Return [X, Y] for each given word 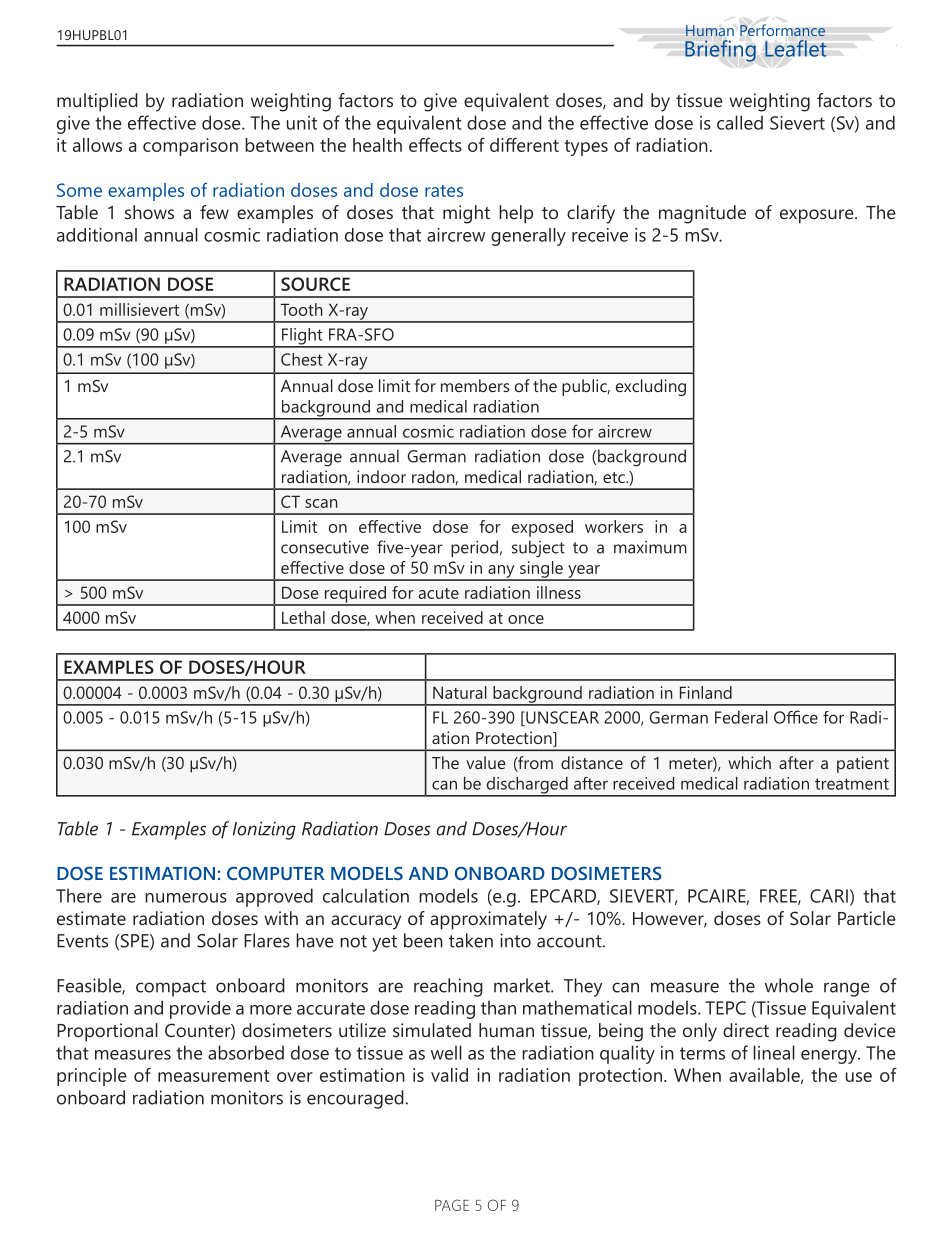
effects [435, 145]
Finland [706, 692]
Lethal [303, 617]
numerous [186, 898]
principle [92, 1077]
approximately [488, 920]
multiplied [97, 102]
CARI [829, 896]
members [475, 385]
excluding [651, 387]
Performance [782, 30]
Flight [302, 337]
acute [439, 593]
